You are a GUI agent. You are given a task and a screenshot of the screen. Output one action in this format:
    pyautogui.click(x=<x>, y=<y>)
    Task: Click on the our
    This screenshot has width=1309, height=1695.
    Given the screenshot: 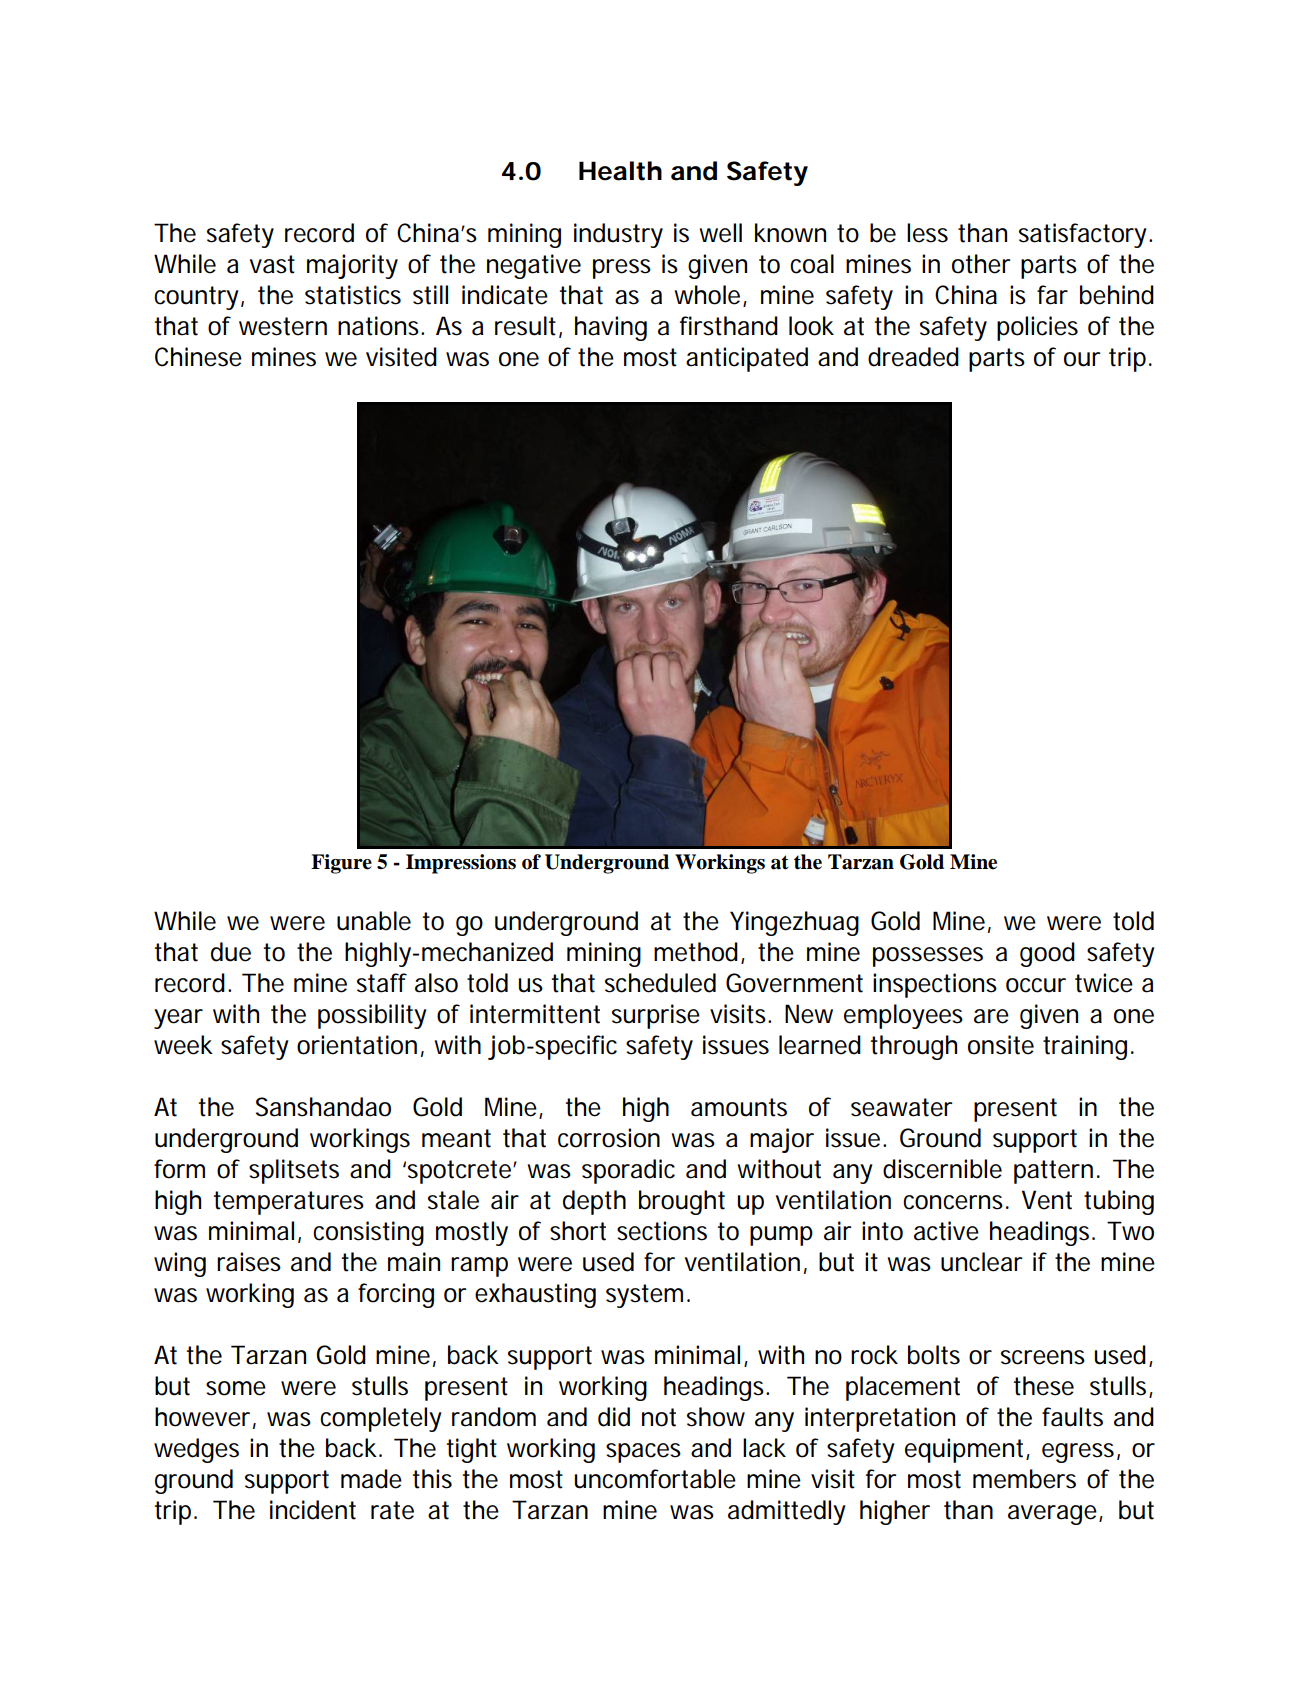 What is the action you would take?
    pyautogui.click(x=1082, y=359)
